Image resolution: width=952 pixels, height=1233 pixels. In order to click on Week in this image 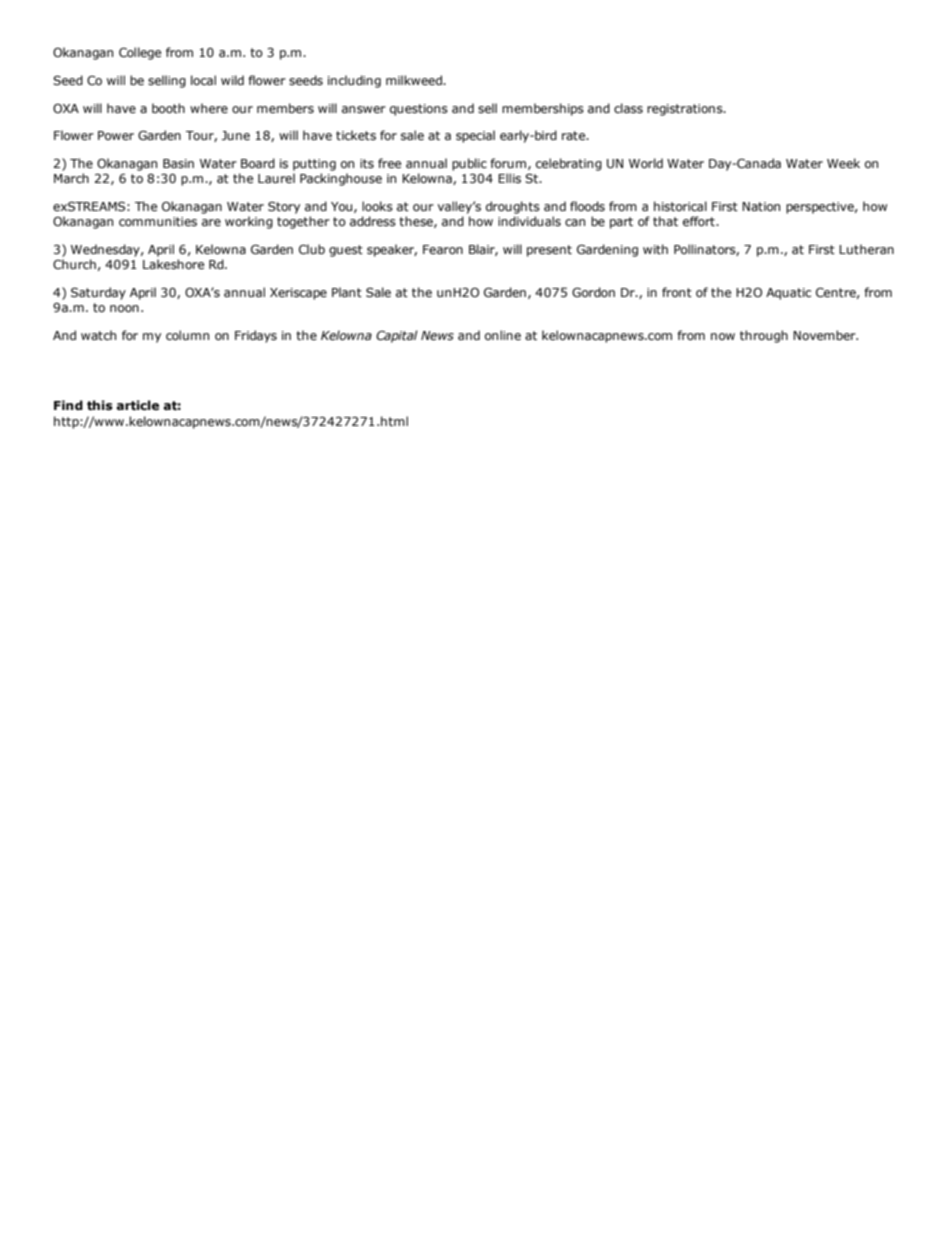, I will do `click(843, 163)`.
